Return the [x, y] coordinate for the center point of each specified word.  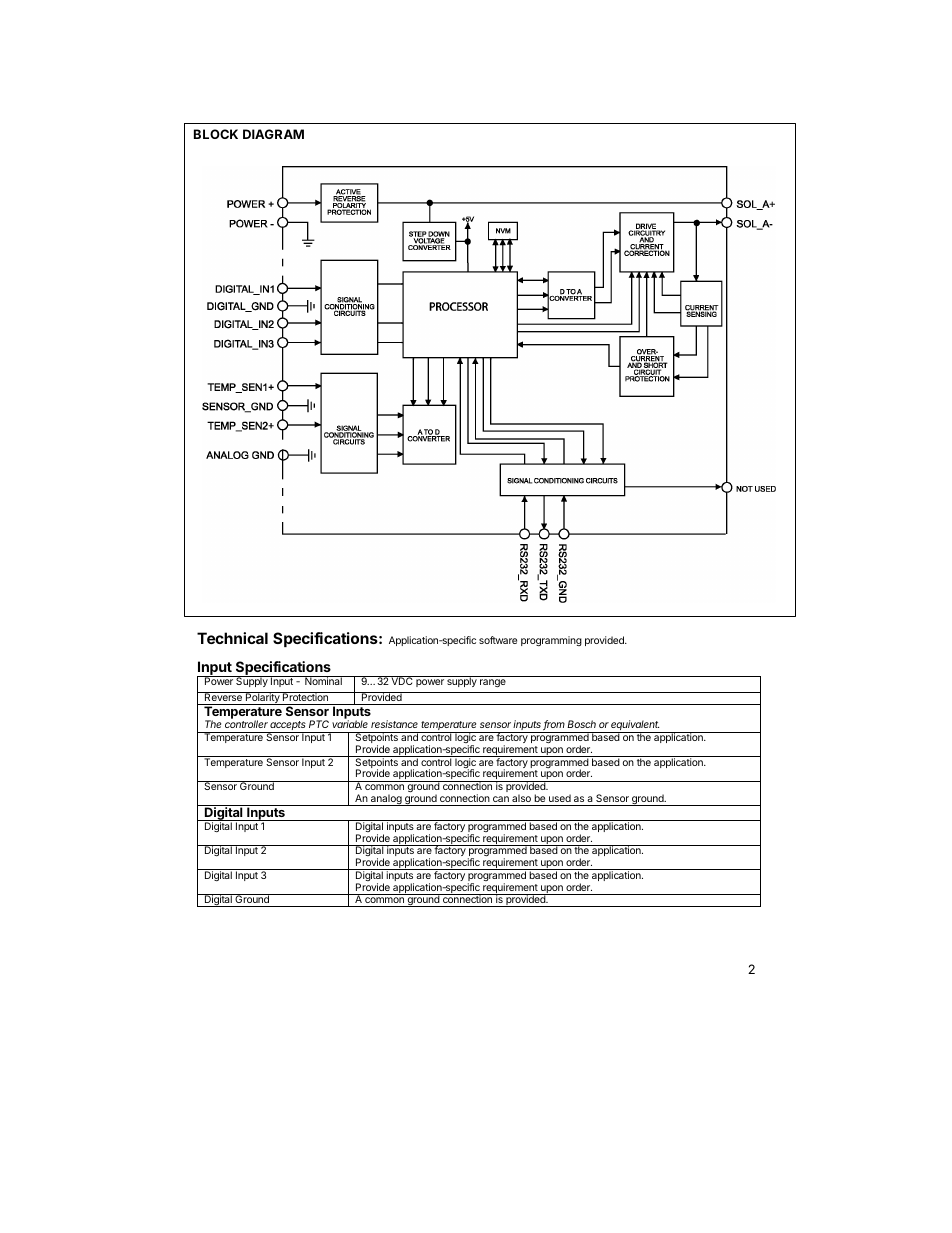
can [501, 799]
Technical [232, 638]
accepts [288, 727]
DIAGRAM [273, 134]
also [521, 798]
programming [551, 641]
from [554, 725]
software [498, 640]
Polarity [263, 698]
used [560, 798]
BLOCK [216, 134]
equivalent [635, 727]
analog [386, 800]
